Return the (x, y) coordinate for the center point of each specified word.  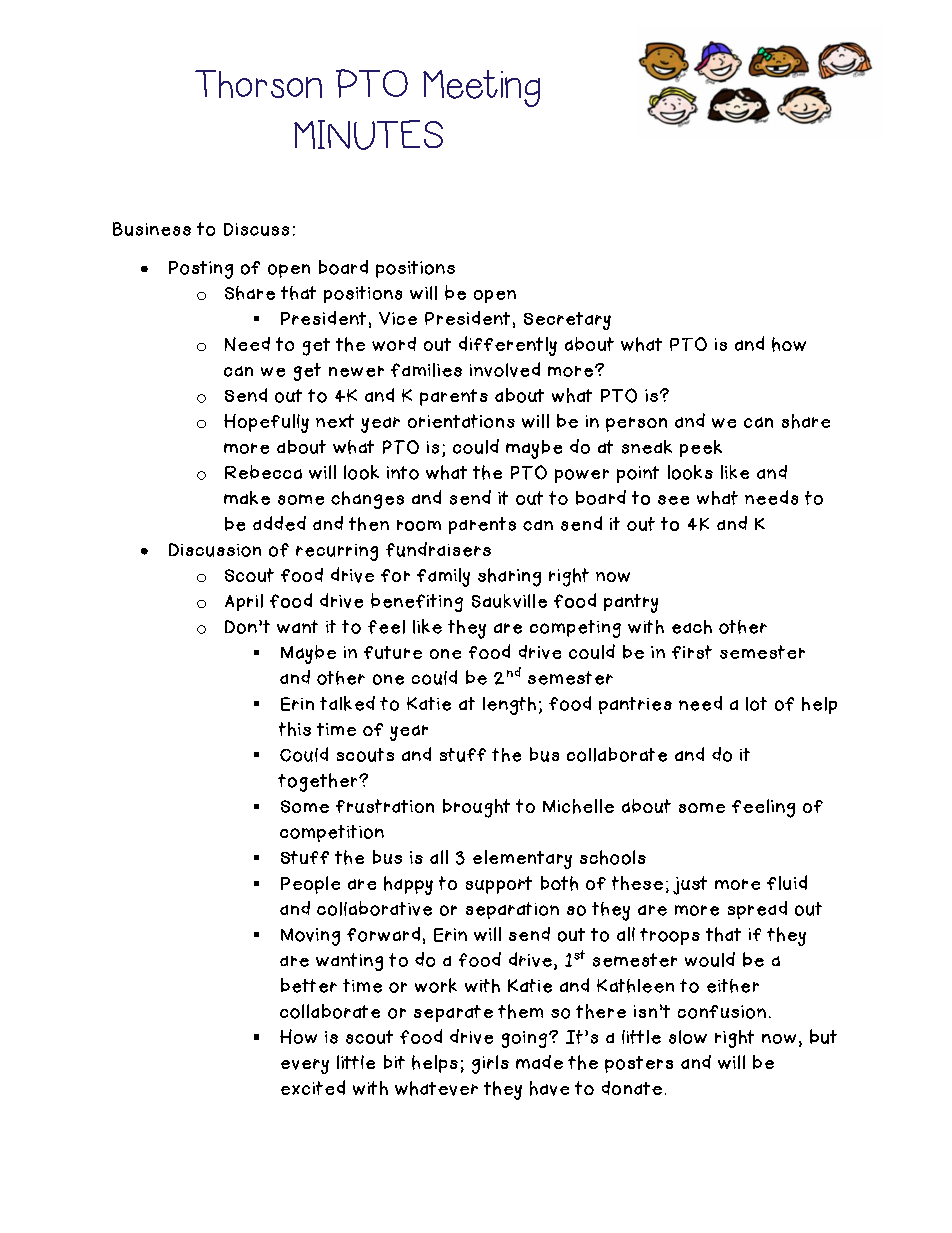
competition (332, 833)
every (305, 1066)
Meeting (481, 88)
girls (490, 1064)
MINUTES (368, 135)
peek (701, 448)
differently (508, 346)
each (692, 627)
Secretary (567, 321)
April (244, 602)
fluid (787, 882)
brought (476, 808)
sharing (509, 577)
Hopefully (266, 423)
